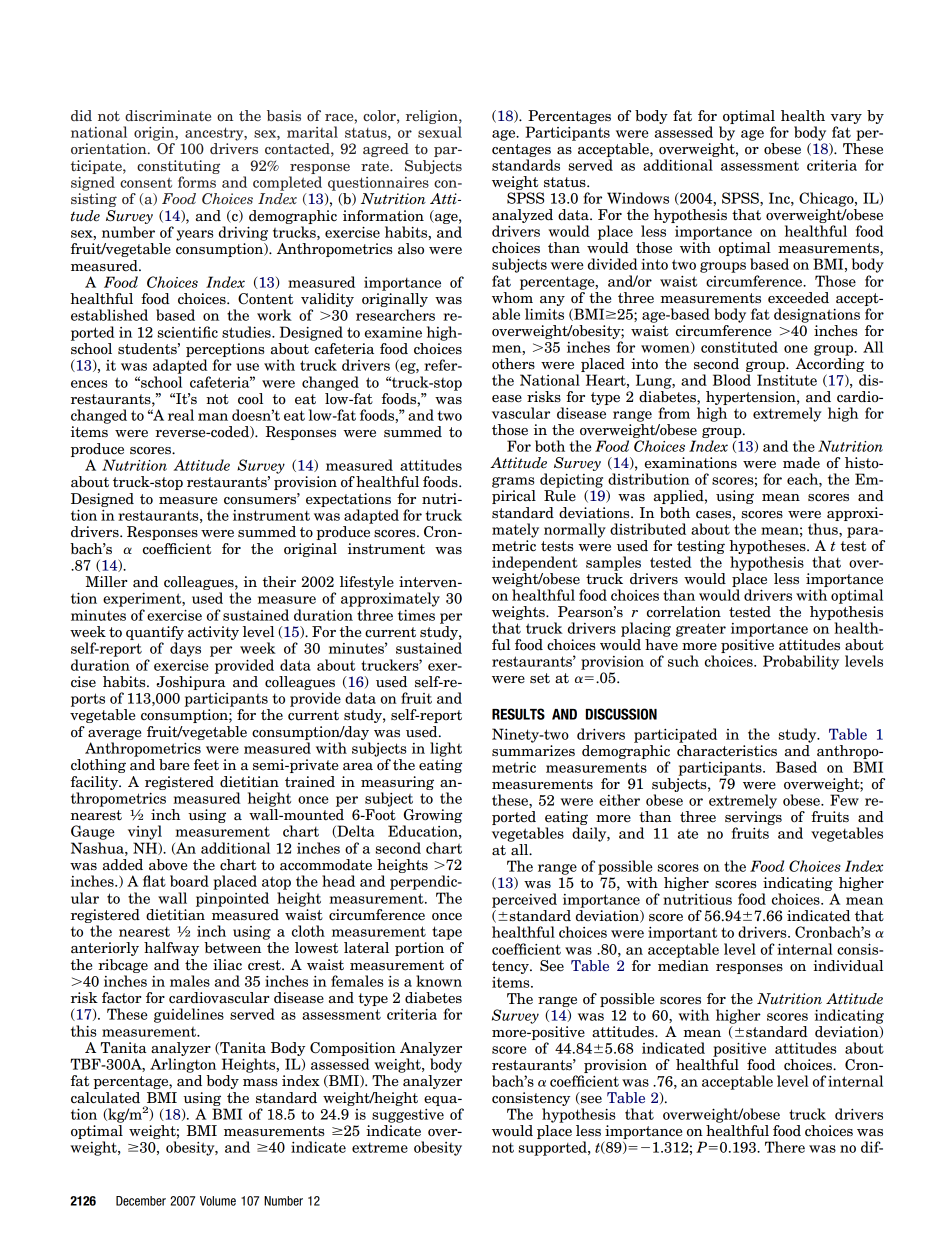 Image resolution: width=952 pixels, height=1250 pixels. I want to click on servings, so click(753, 819).
